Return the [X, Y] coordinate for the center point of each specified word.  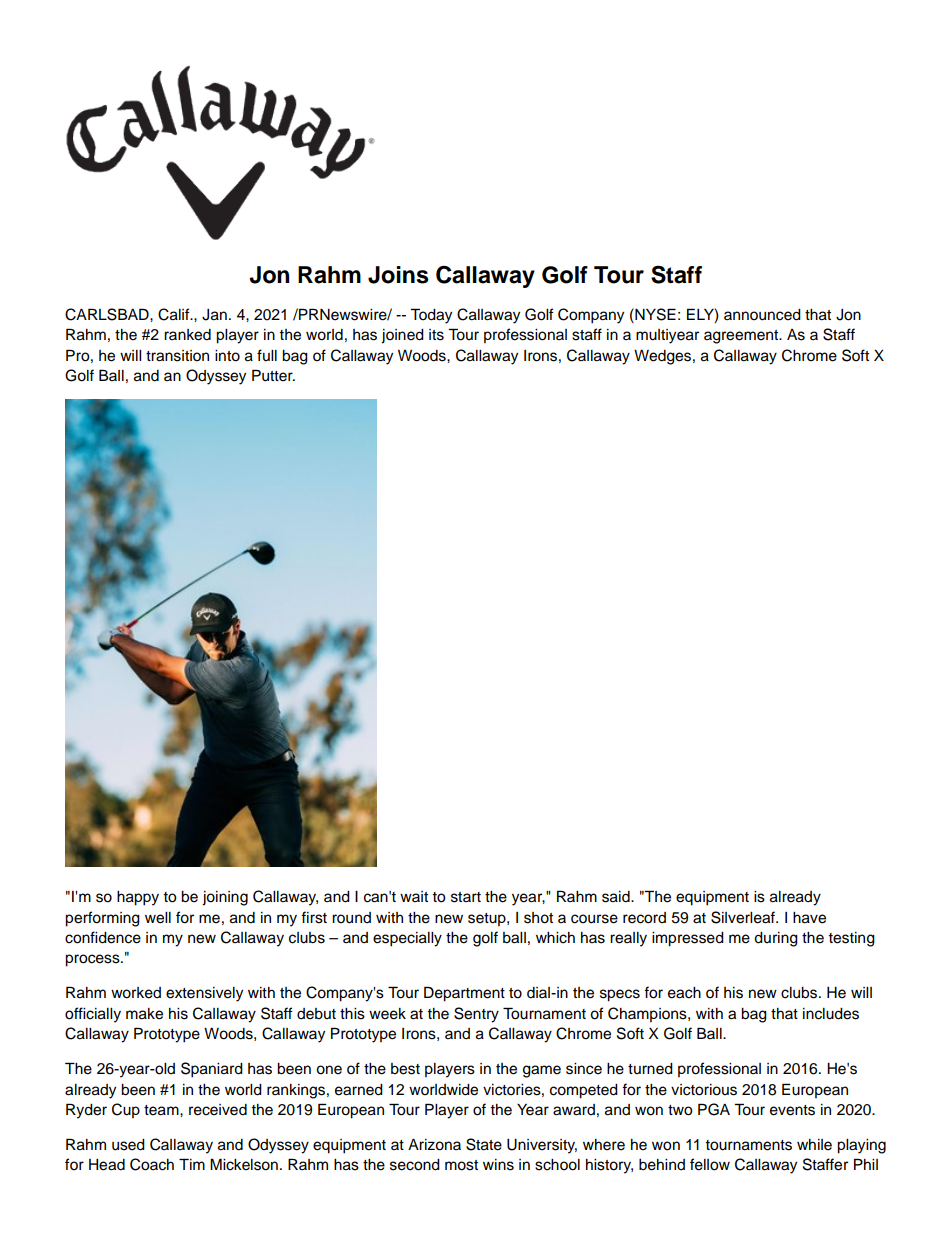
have [809, 918]
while [814, 1145]
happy [138, 898]
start [466, 897]
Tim [192, 1164]
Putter [273, 375]
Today [431, 316]
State [484, 1144]
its [436, 335]
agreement [742, 337]
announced [762, 315]
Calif [175, 314]
